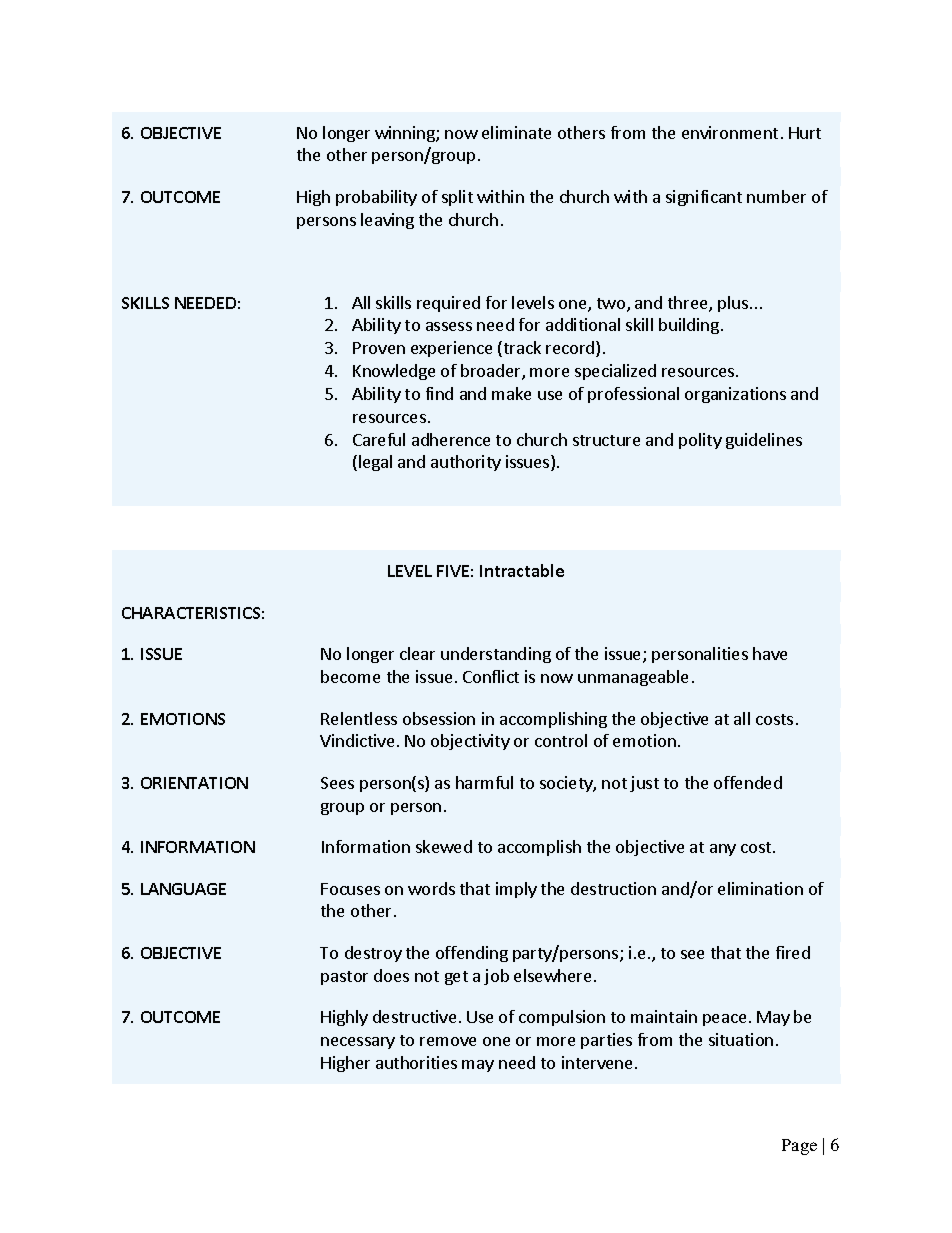 This image has width=952, height=1233. Describe the element at coordinates (735, 395) in the image. I see `organizations` at that location.
